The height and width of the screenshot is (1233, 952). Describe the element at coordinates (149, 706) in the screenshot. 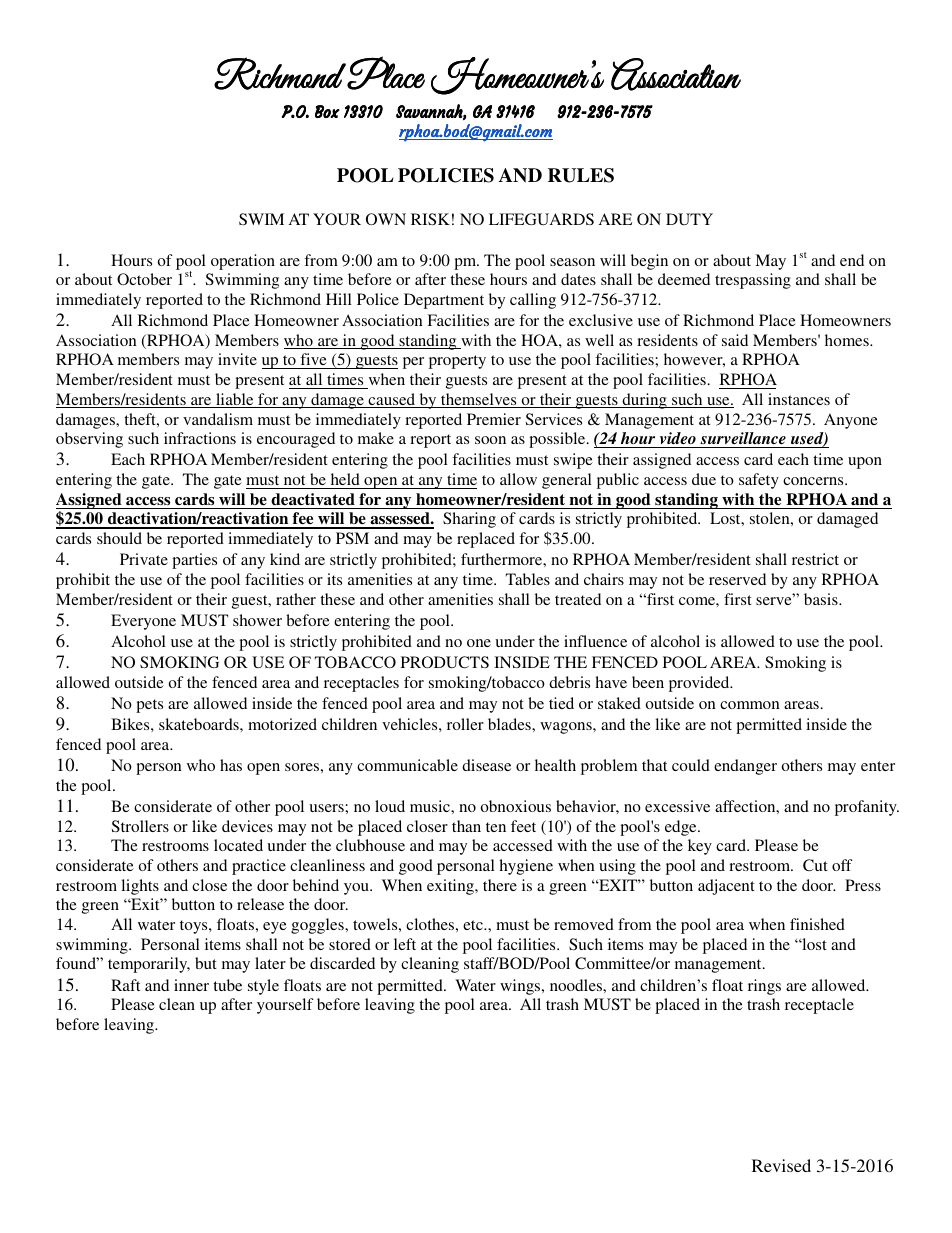

I see `pets` at that location.
